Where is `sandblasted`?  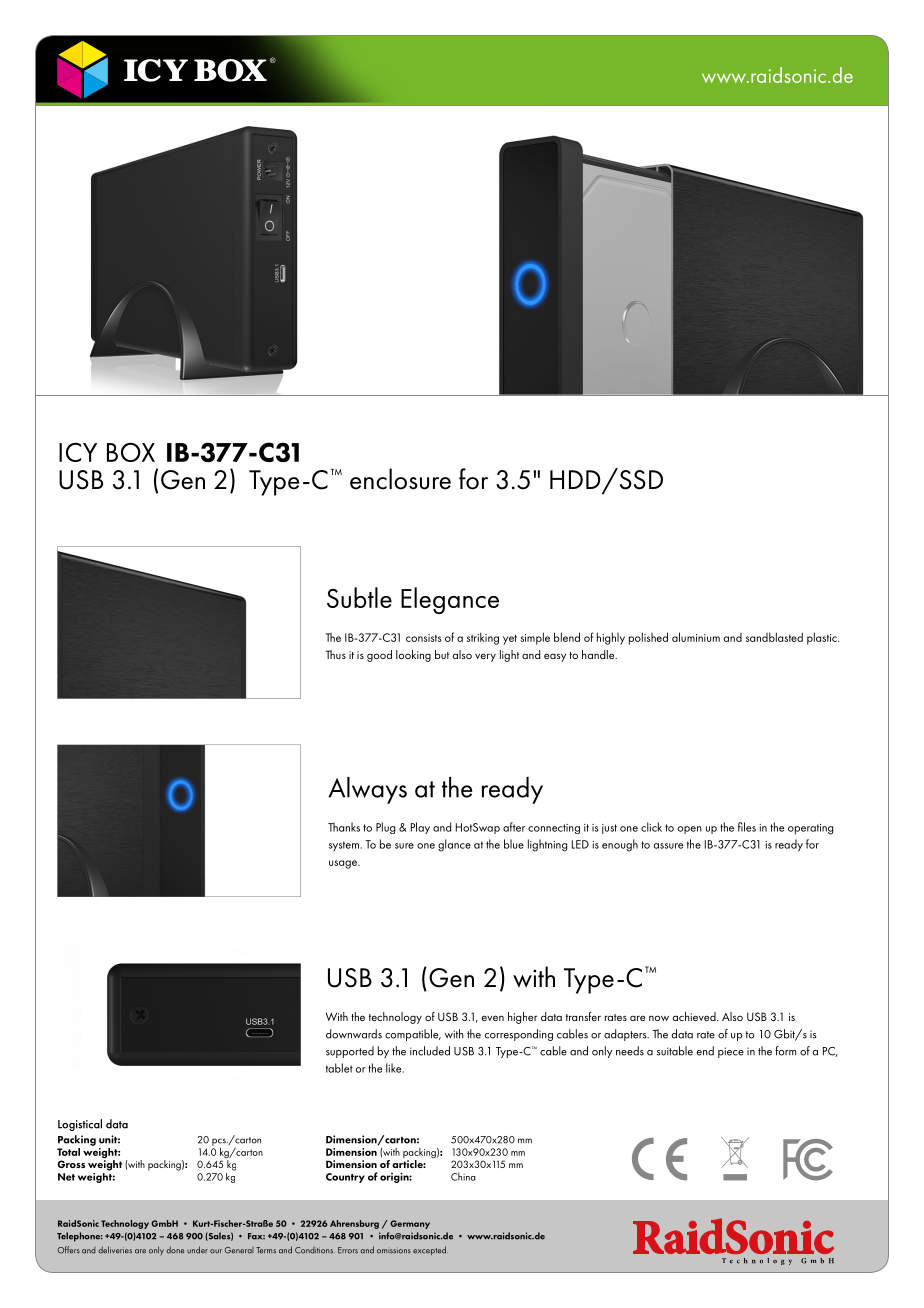 sandblasted is located at coordinates (774, 637).
